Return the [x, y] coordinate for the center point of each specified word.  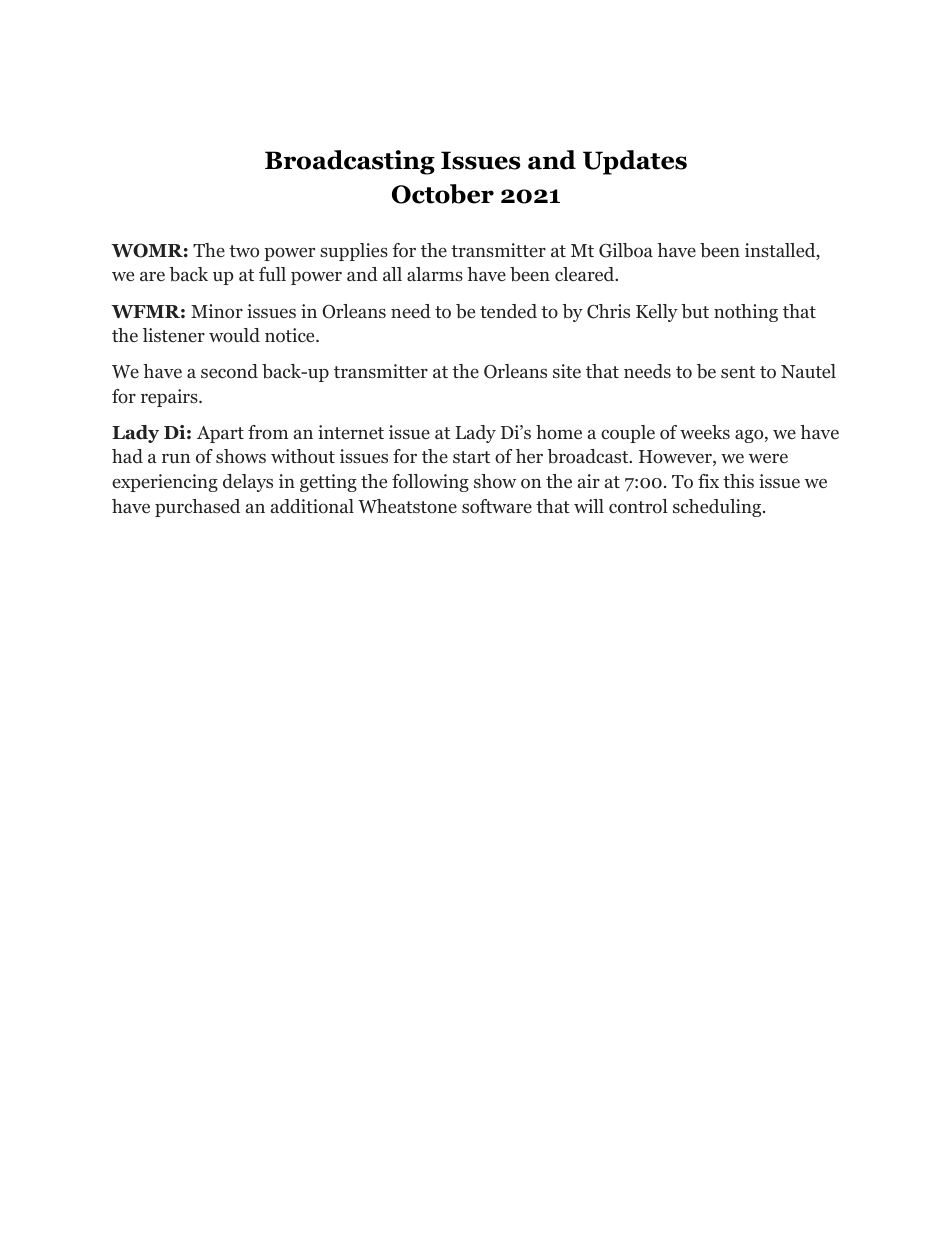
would [234, 335]
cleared [585, 274]
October [443, 194]
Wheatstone [407, 506]
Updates [635, 162]
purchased [197, 508]
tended [508, 311]
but [695, 311]
